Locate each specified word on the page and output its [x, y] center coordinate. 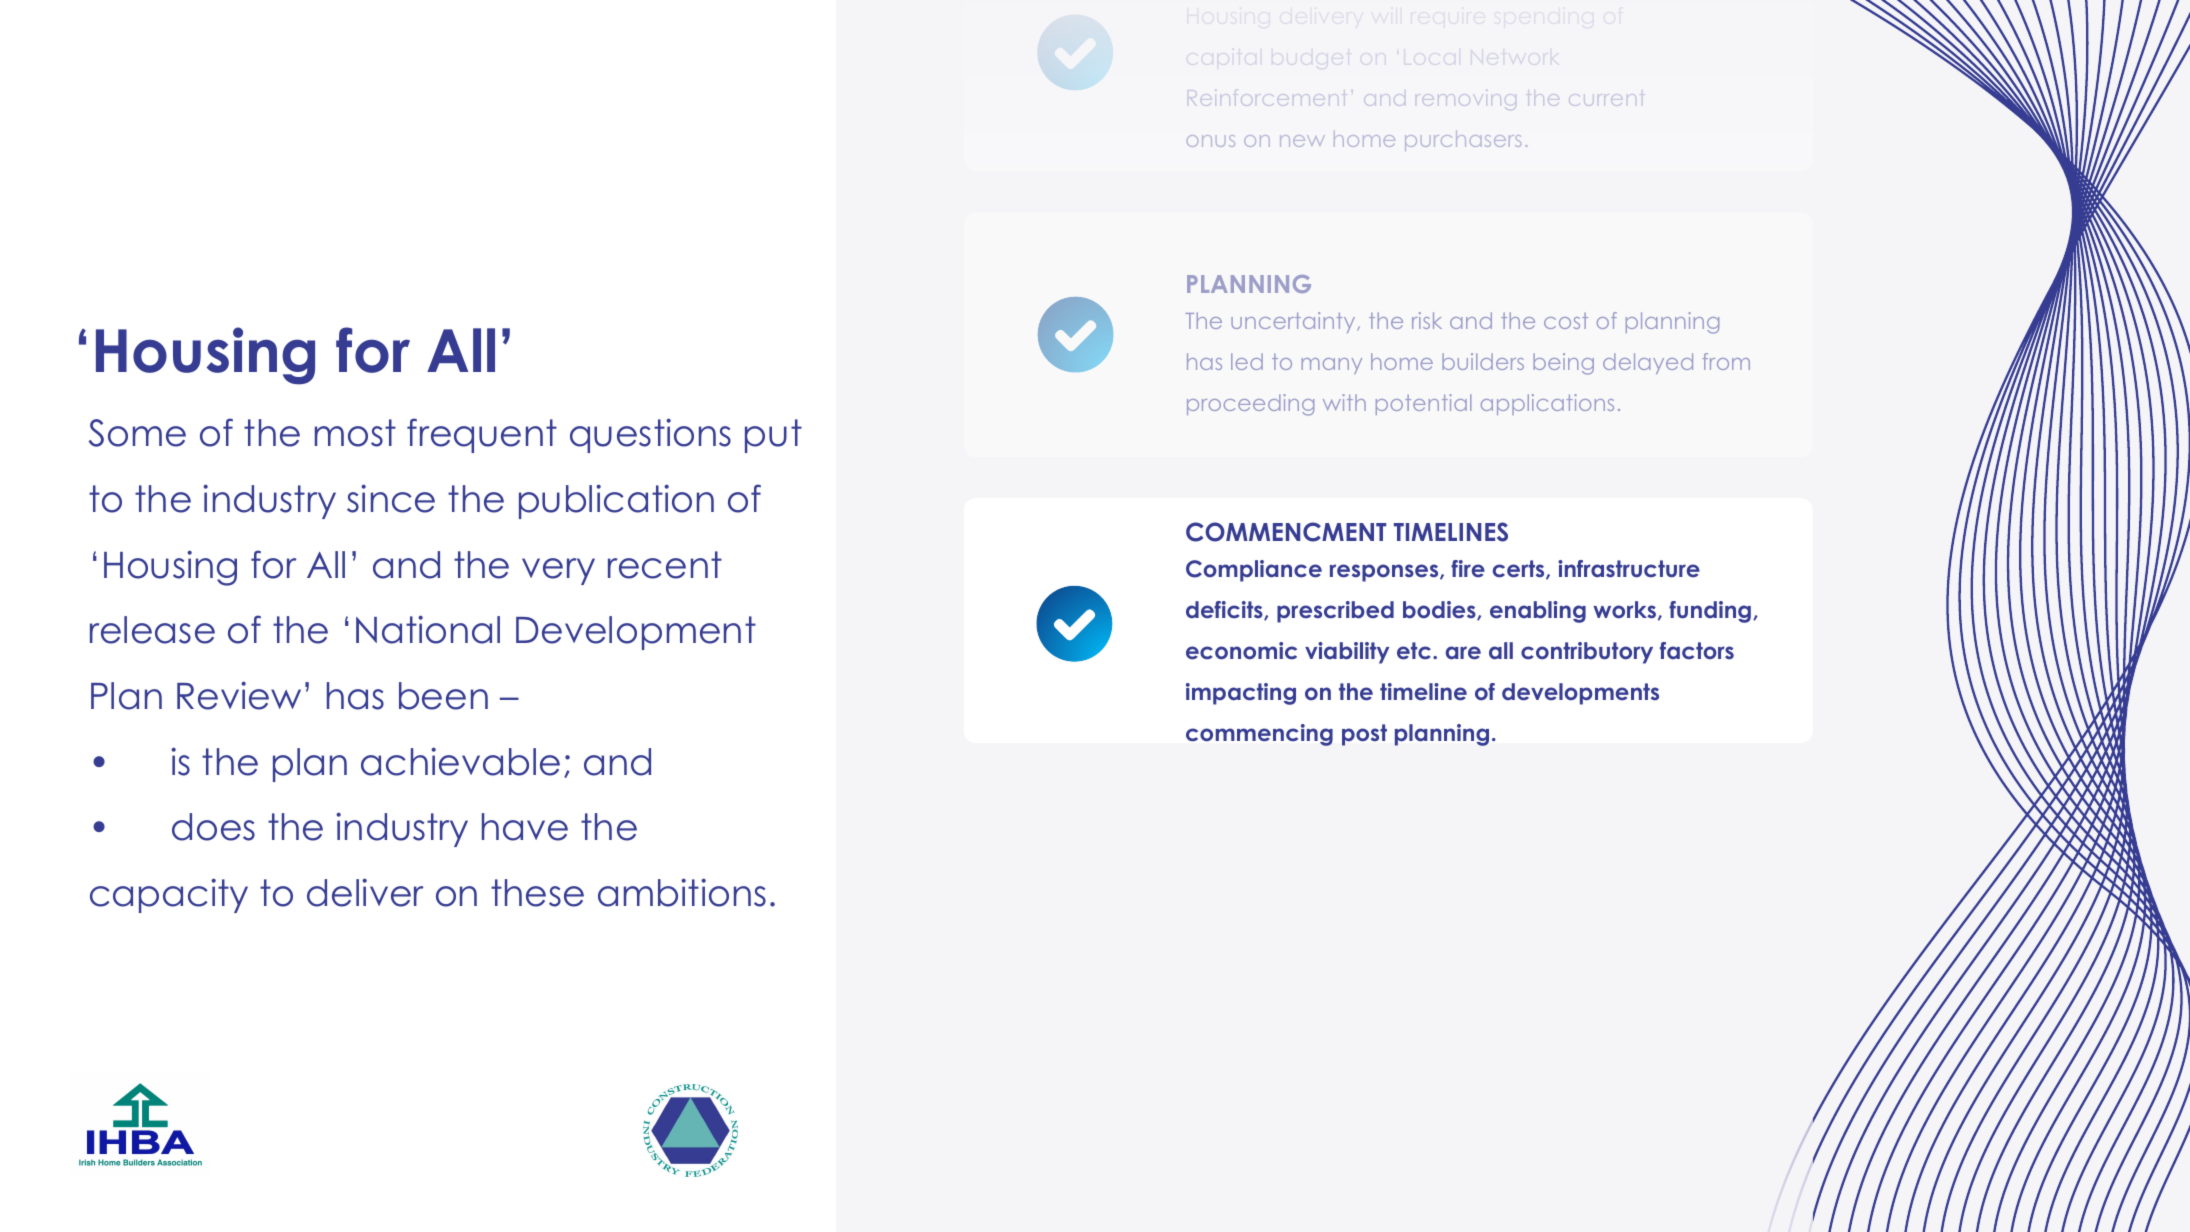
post [1364, 735]
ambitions [682, 892]
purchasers [1463, 141]
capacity [169, 895]
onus [1211, 141]
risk [1427, 320]
